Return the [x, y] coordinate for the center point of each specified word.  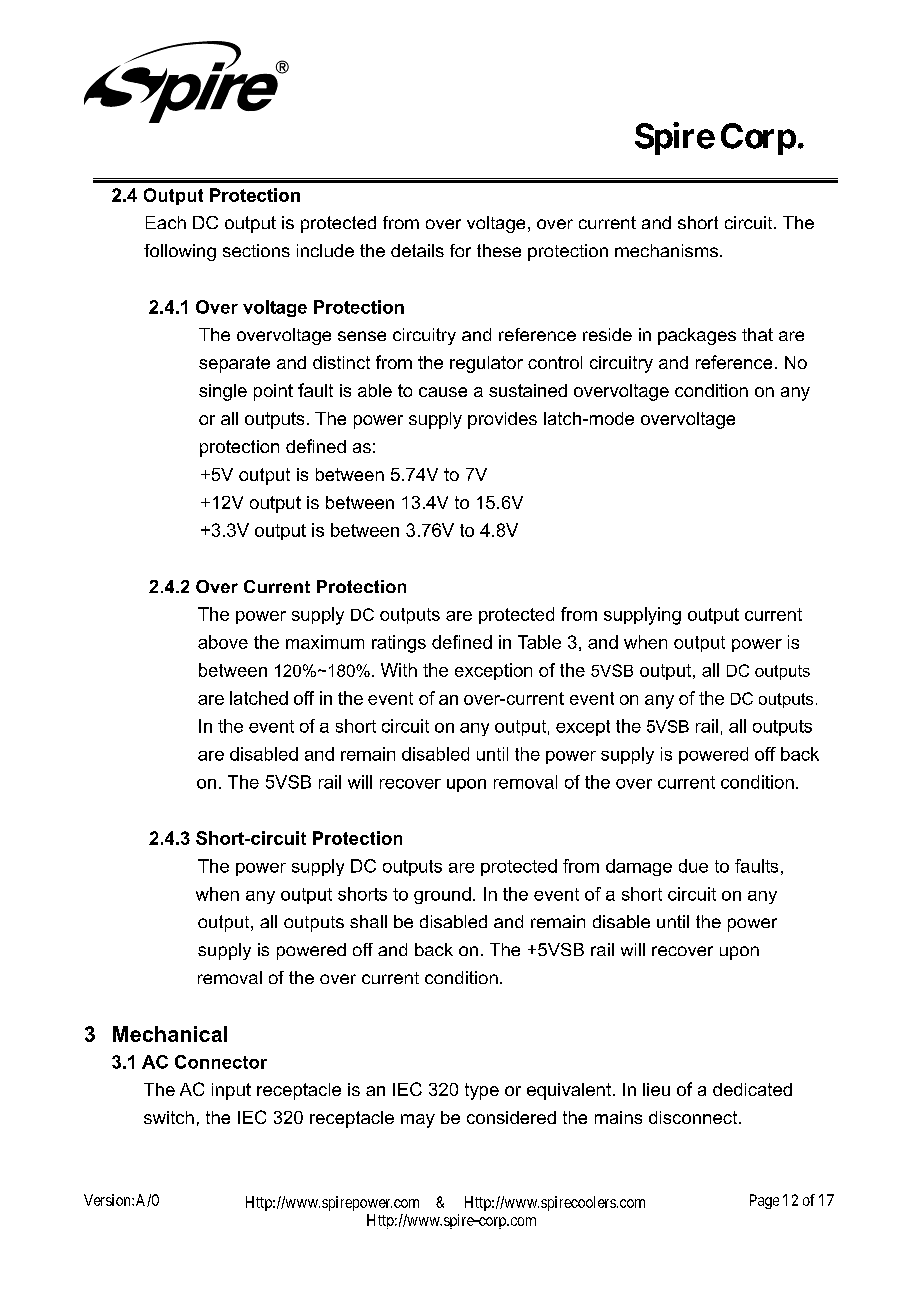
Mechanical [170, 1034]
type [482, 1091]
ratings [399, 644]
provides [502, 420]
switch [169, 1117]
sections [256, 250]
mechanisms [668, 250]
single [223, 392]
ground [442, 895]
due [693, 866]
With [399, 670]
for [460, 250]
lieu [656, 1089]
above [223, 642]
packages [697, 336]
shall [368, 921]
